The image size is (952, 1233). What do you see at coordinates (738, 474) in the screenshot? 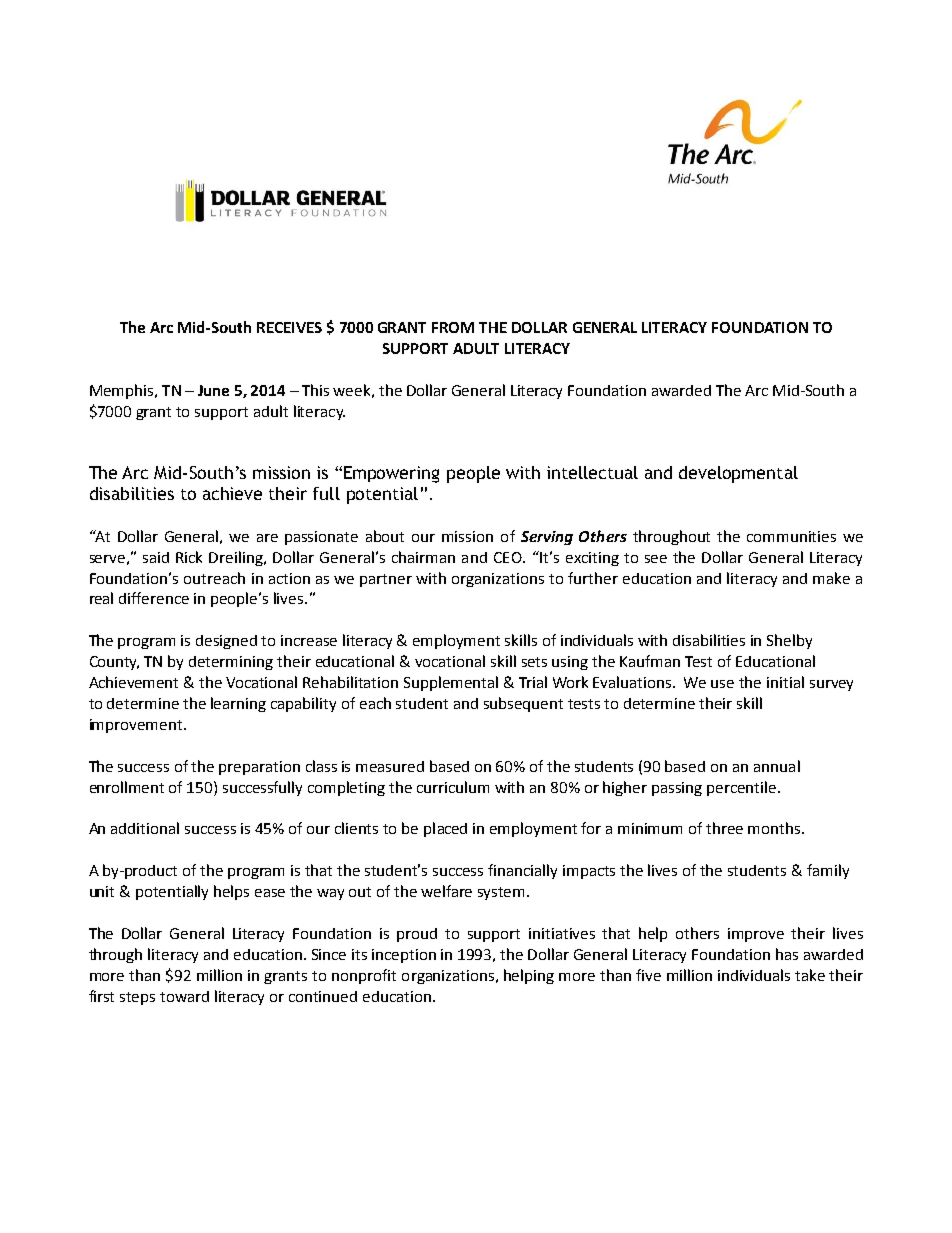
I see `developmental` at bounding box center [738, 474].
